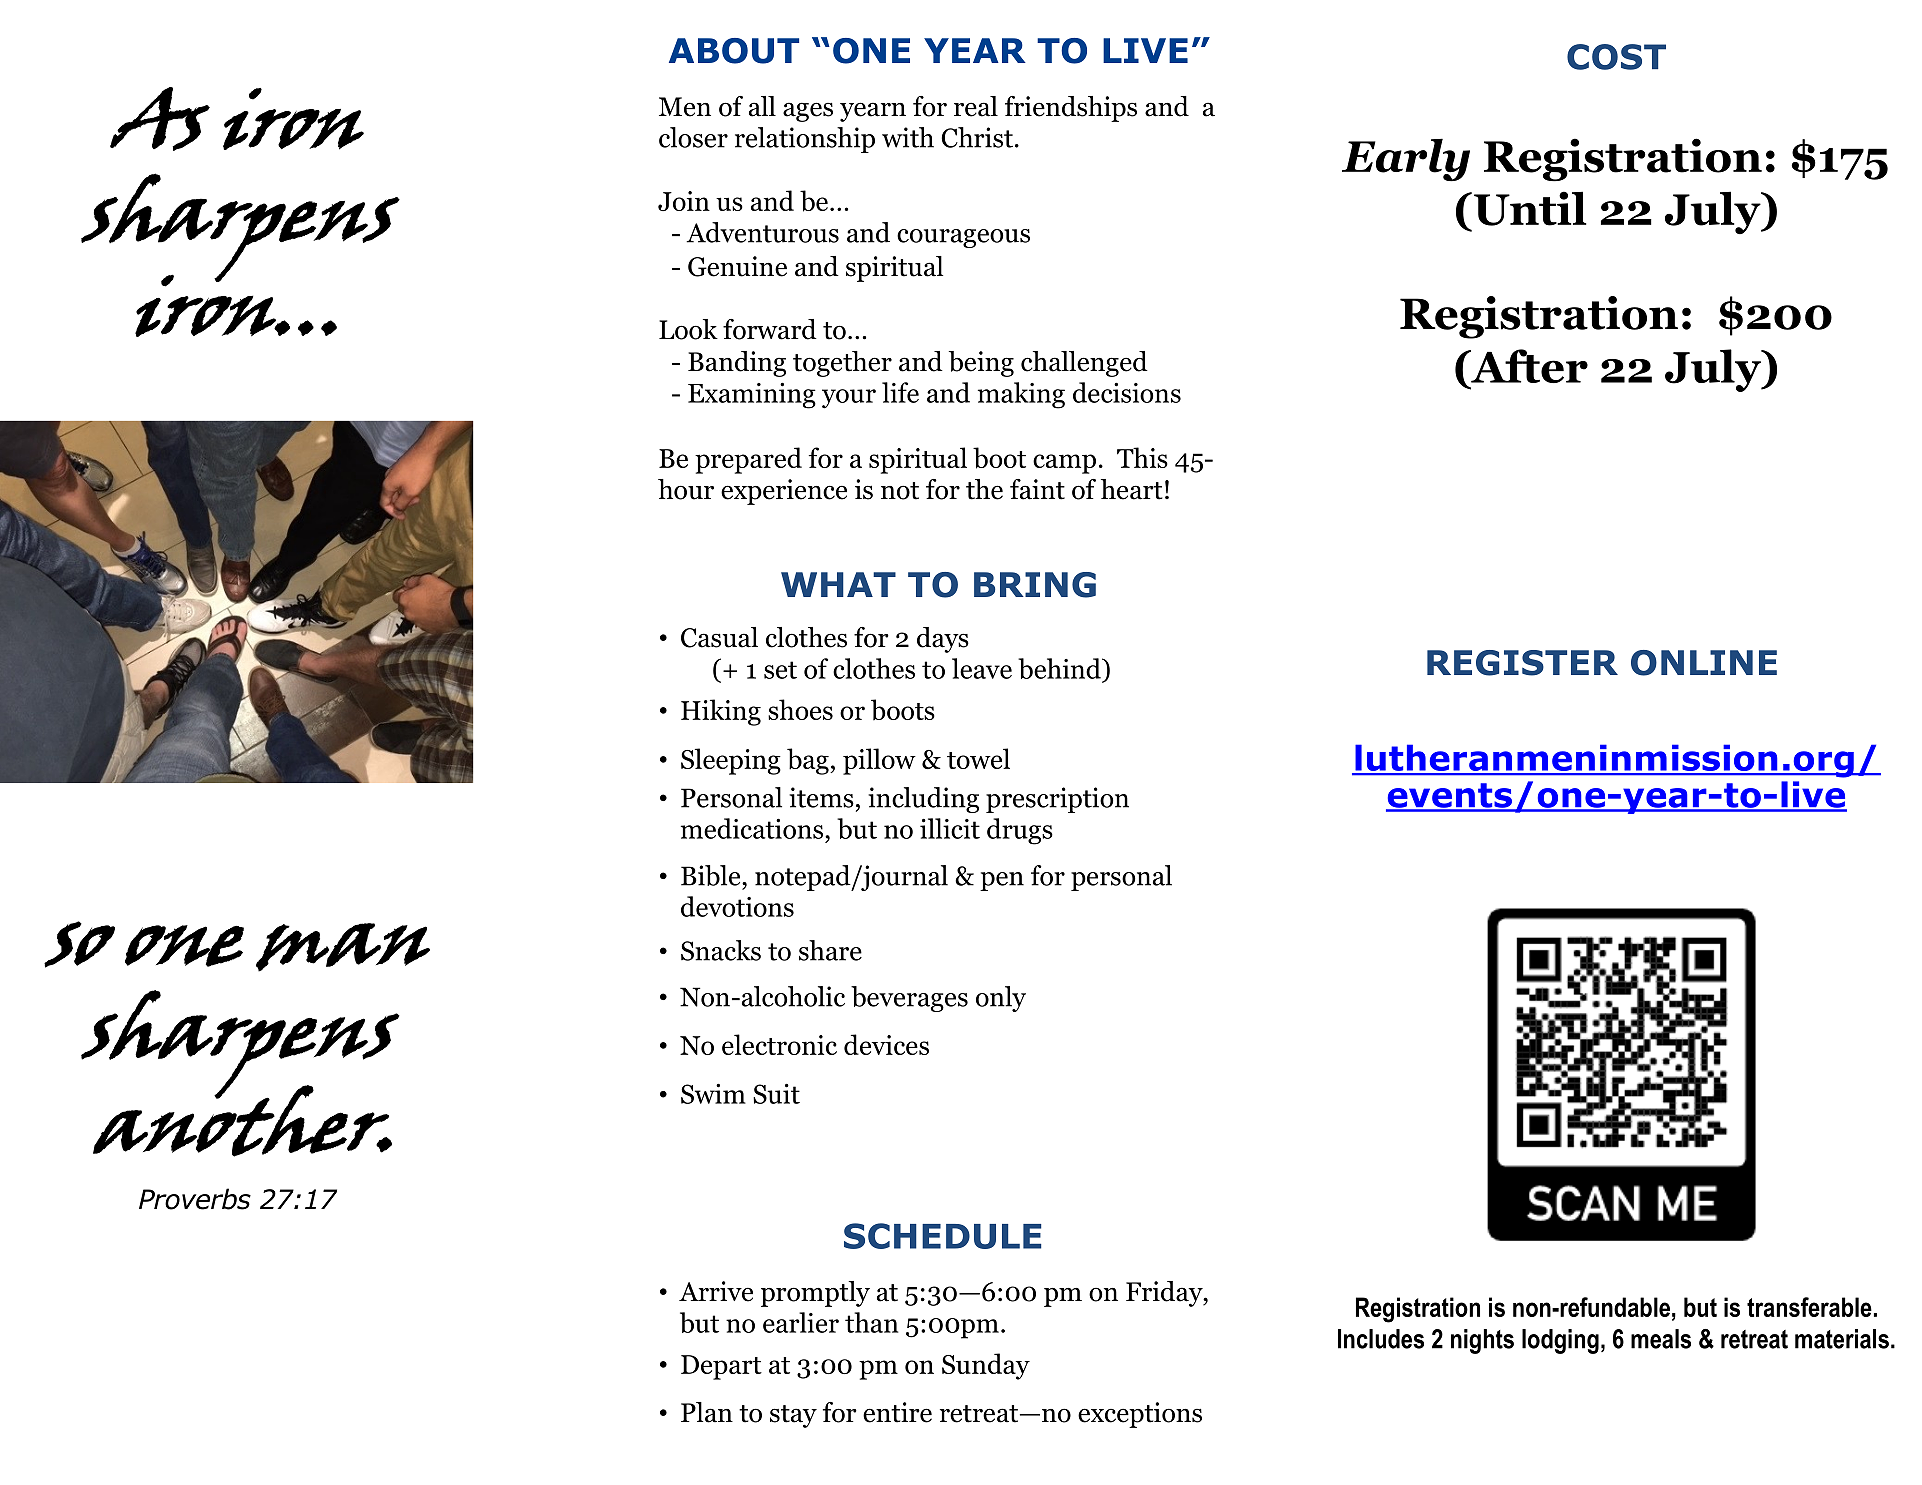 This screenshot has height=1485, width=1922. I want to click on making, so click(1021, 395).
